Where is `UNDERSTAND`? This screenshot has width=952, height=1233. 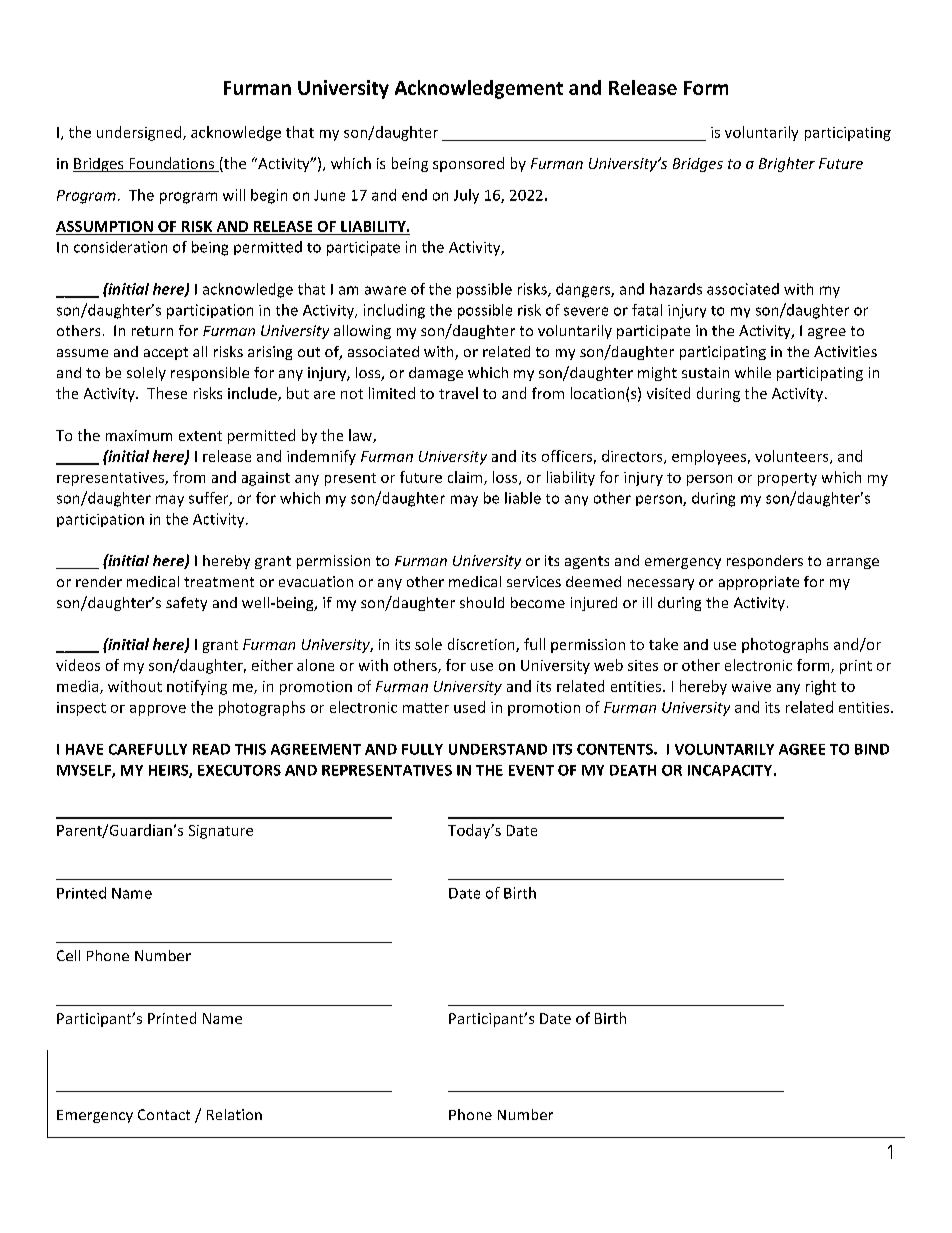
UNDERSTAND is located at coordinates (498, 749).
